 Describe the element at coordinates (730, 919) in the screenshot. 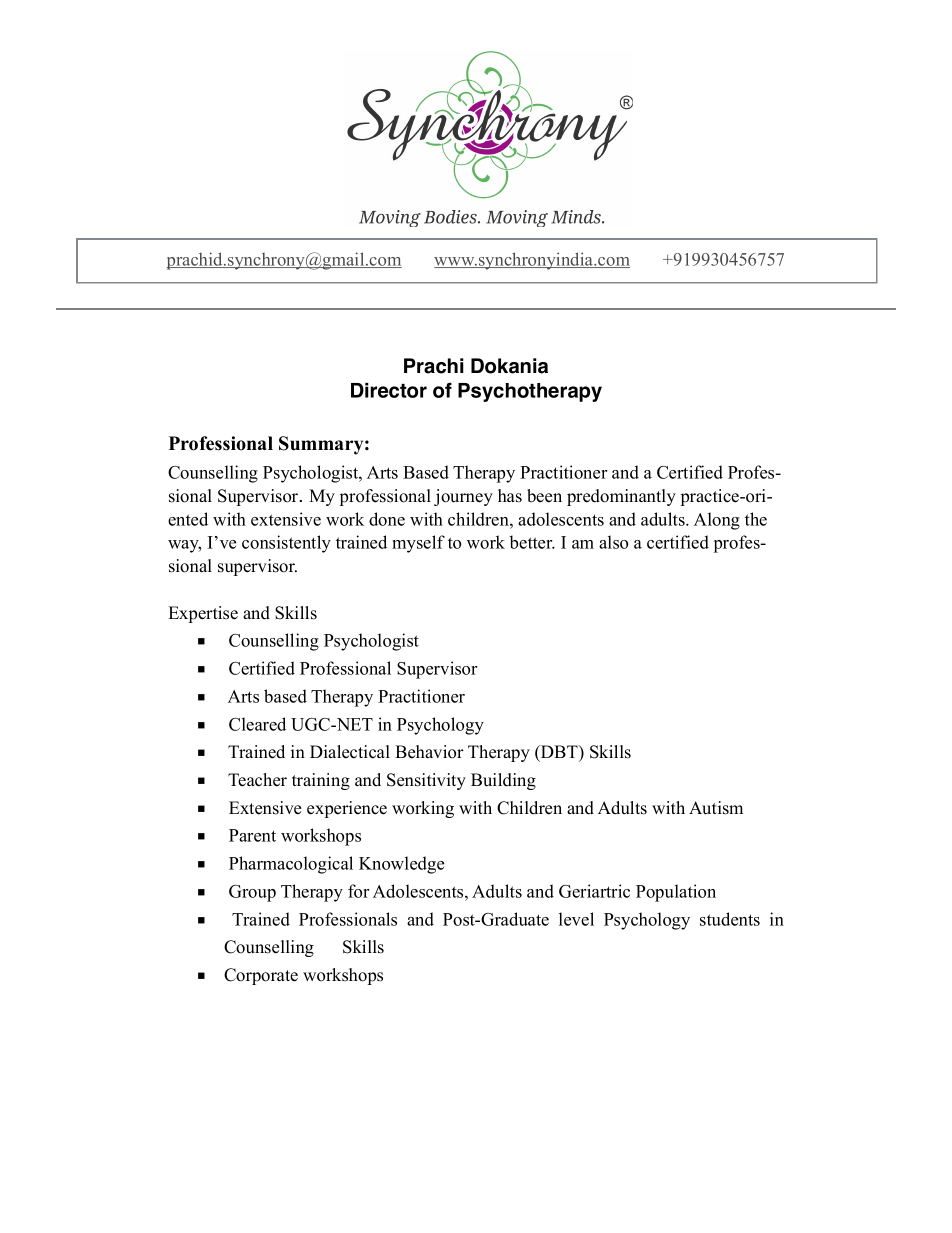

I see `students` at that location.
